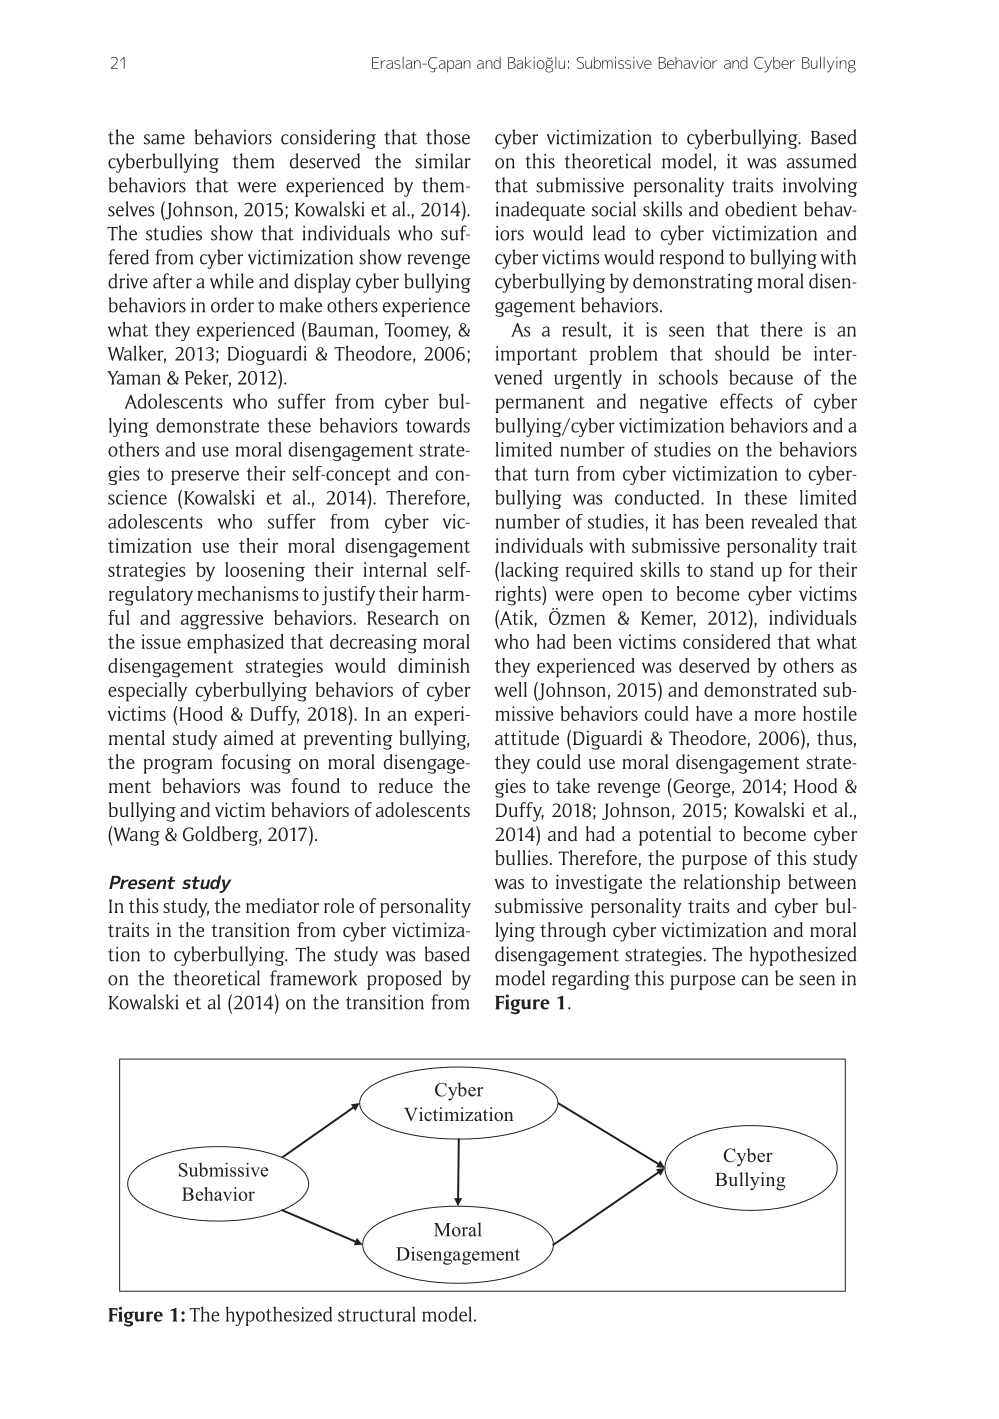  I want to click on regarding, so click(591, 980).
